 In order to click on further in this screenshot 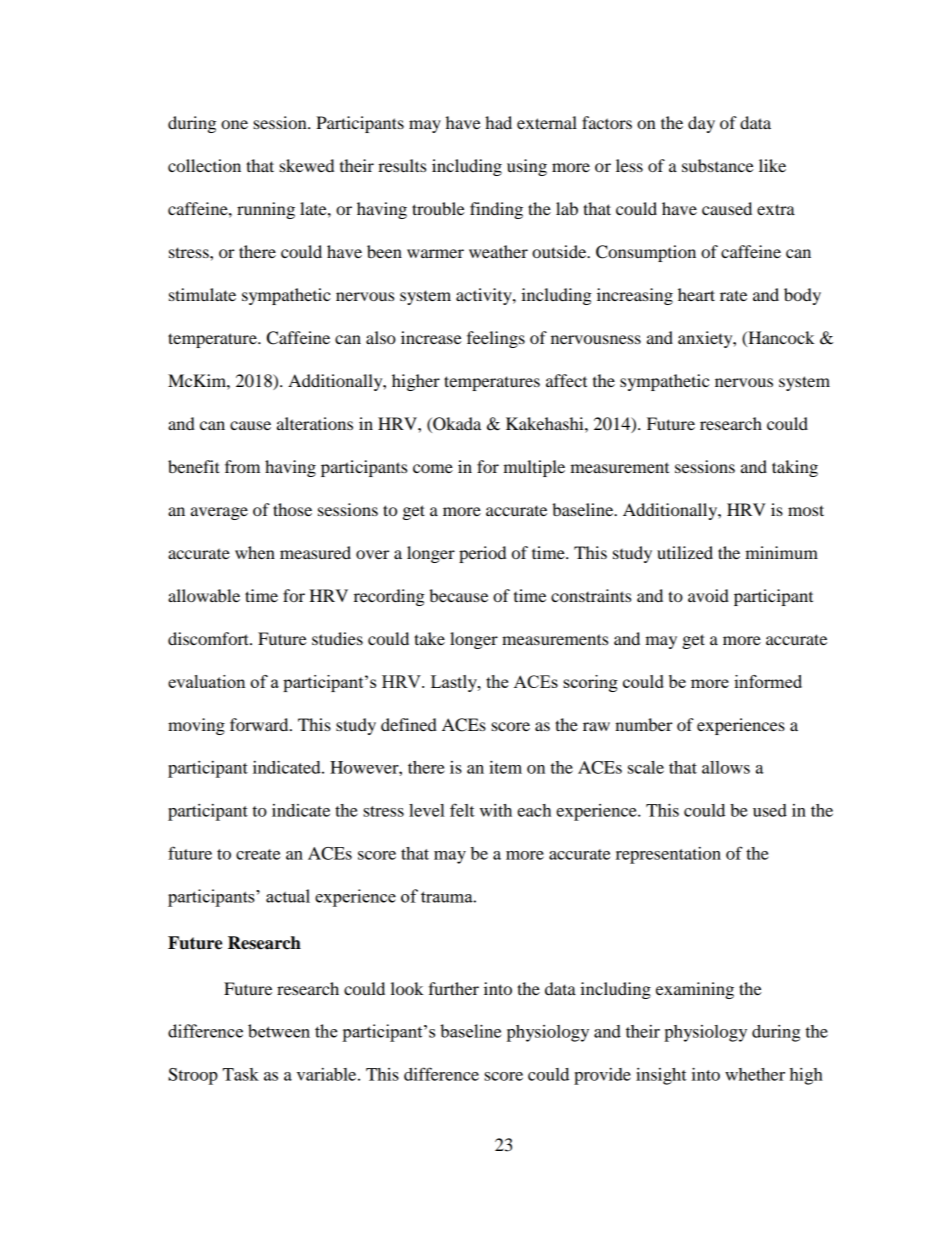, I will do `click(453, 988)`.
